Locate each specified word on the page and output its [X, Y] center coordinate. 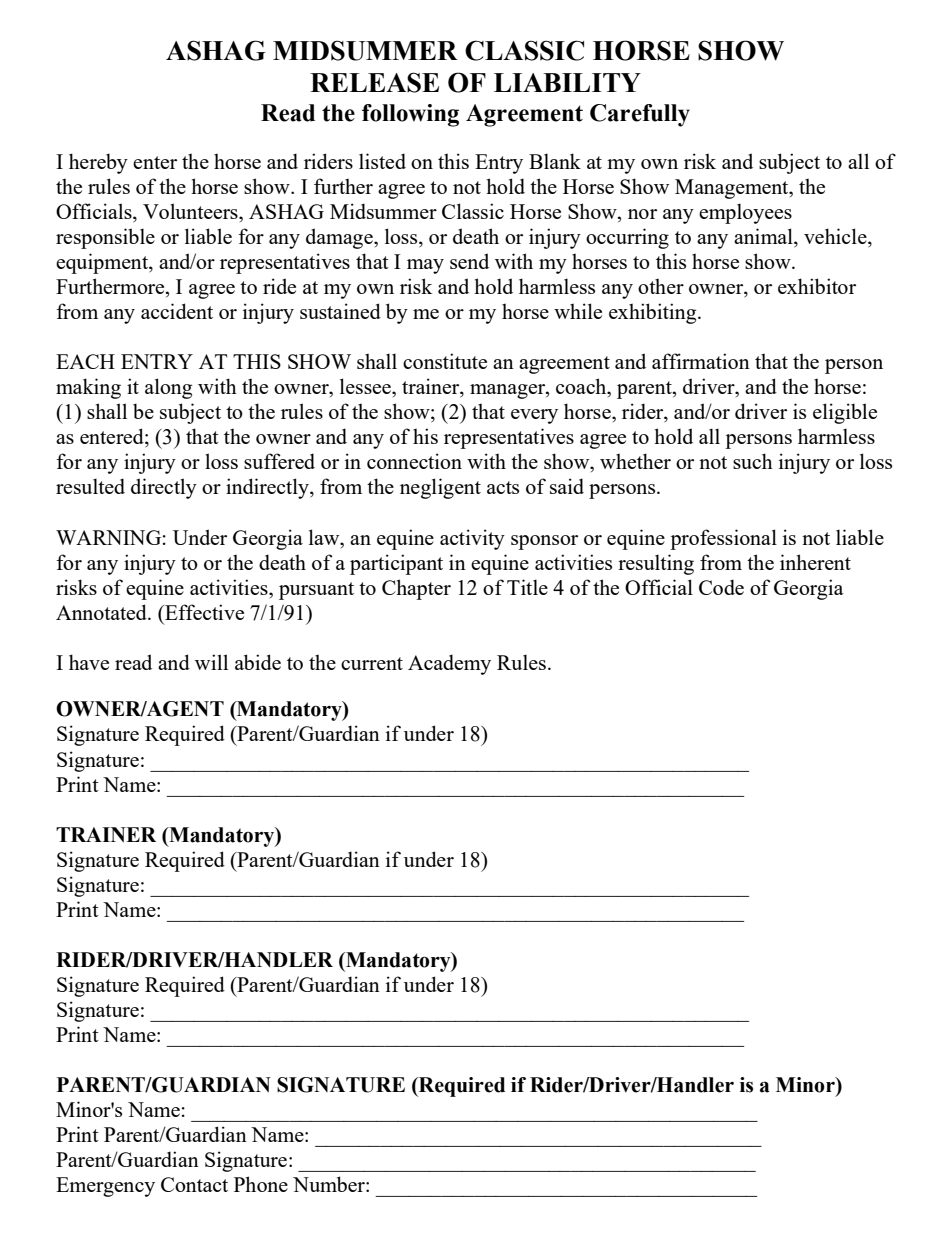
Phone [261, 1184]
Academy [449, 664]
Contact [194, 1184]
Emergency [105, 1187]
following [410, 115]
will [211, 662]
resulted [90, 486]
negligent [440, 488]
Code [721, 587]
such [753, 461]
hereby [98, 163]
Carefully [640, 115]
